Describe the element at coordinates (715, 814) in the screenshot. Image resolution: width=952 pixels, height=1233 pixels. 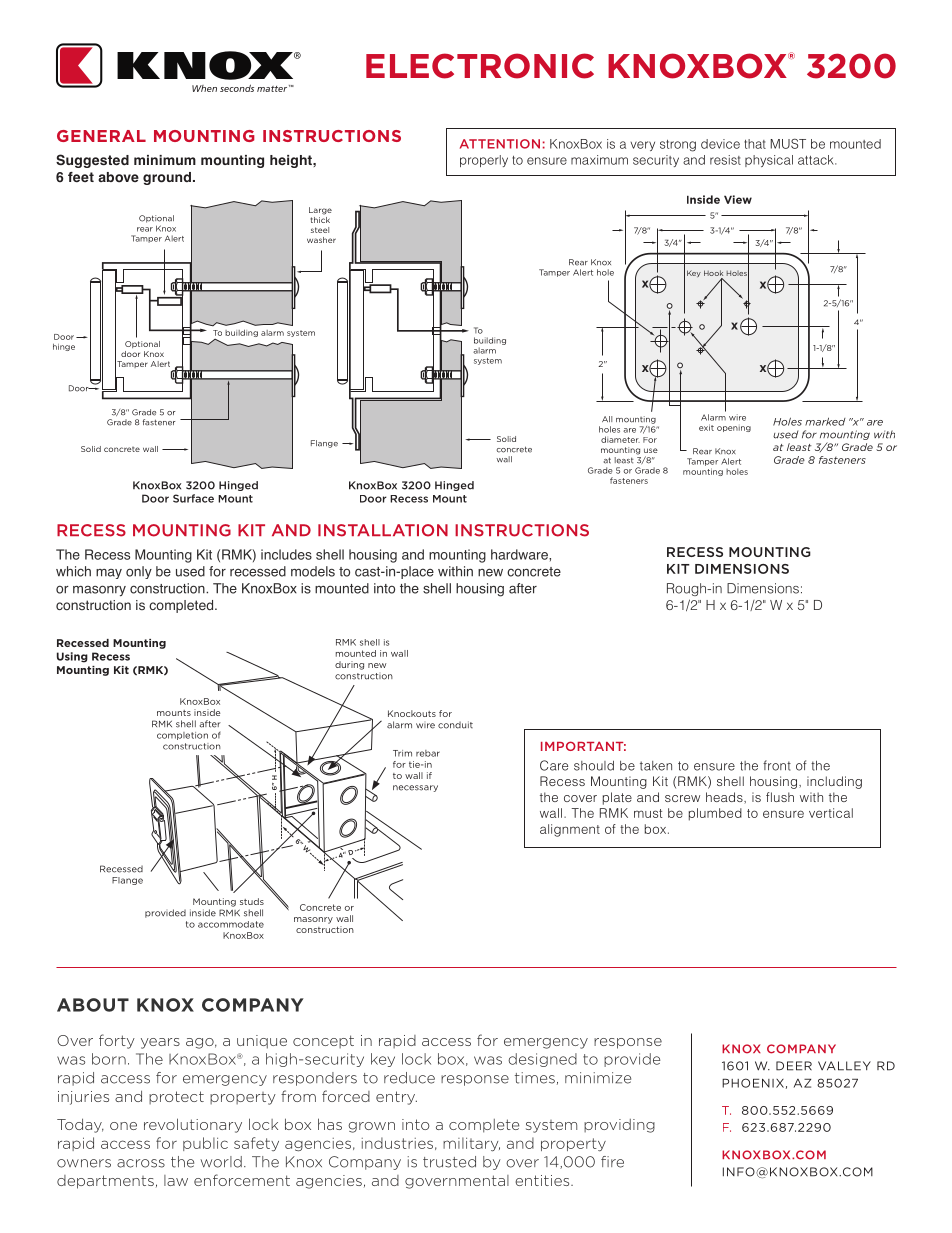
I see `plumbed` at that location.
